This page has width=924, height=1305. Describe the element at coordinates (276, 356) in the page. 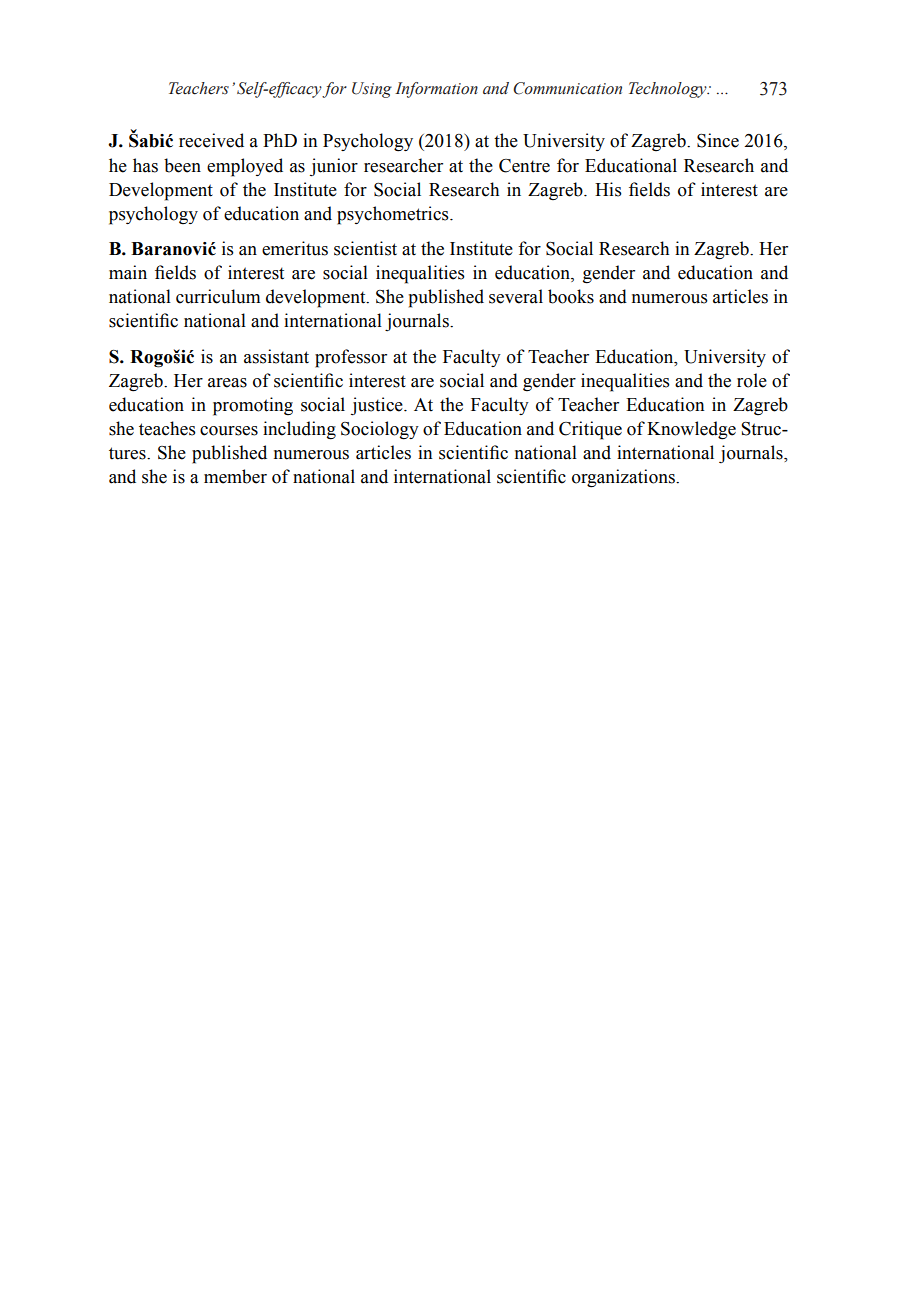

I see `assistant` at that location.
